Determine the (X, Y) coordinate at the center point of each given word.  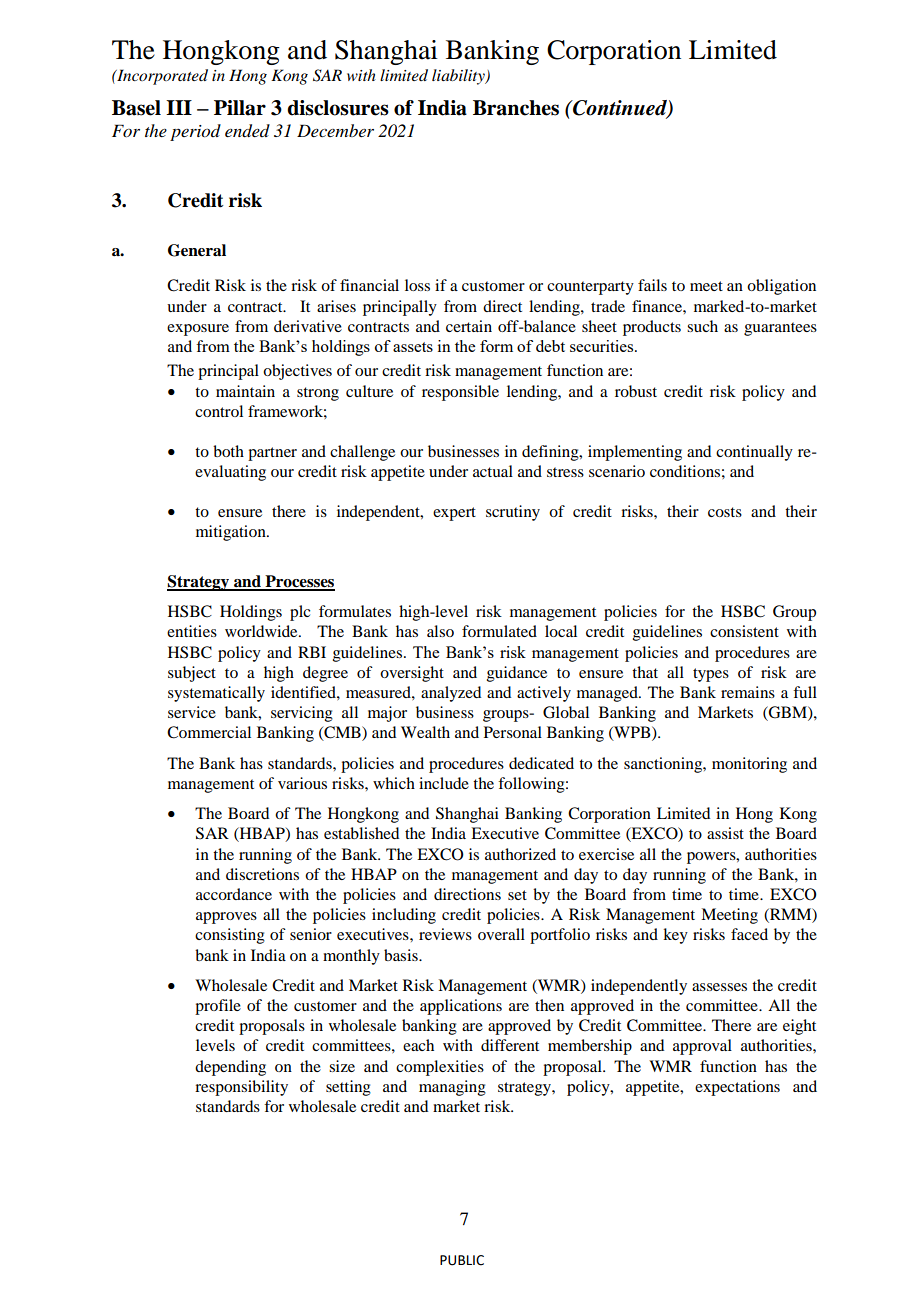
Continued (620, 109)
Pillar (240, 108)
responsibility (241, 1088)
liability (459, 77)
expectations (737, 1088)
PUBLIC (462, 1260)
